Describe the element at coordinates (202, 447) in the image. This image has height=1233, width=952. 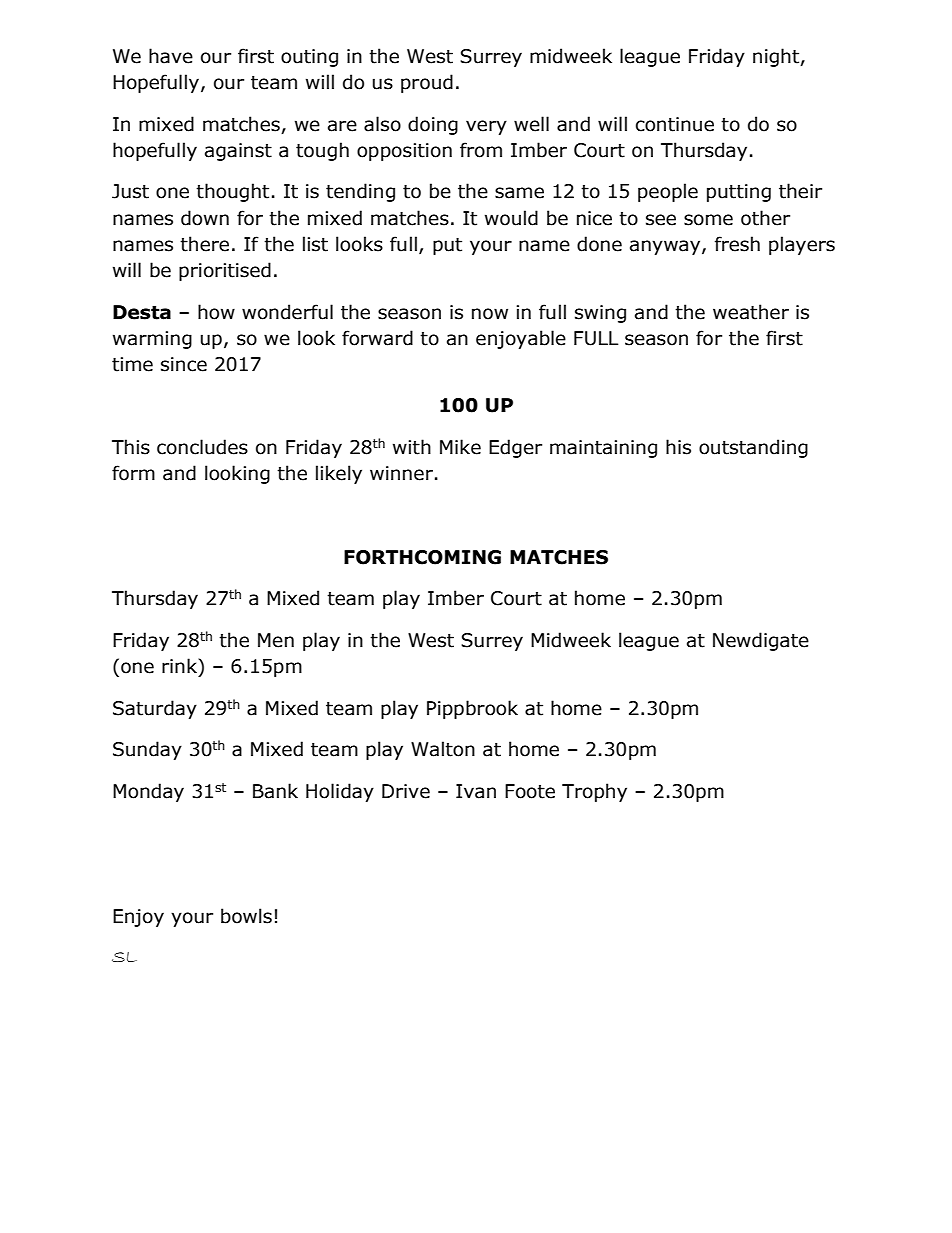
I see `concludes` at that location.
